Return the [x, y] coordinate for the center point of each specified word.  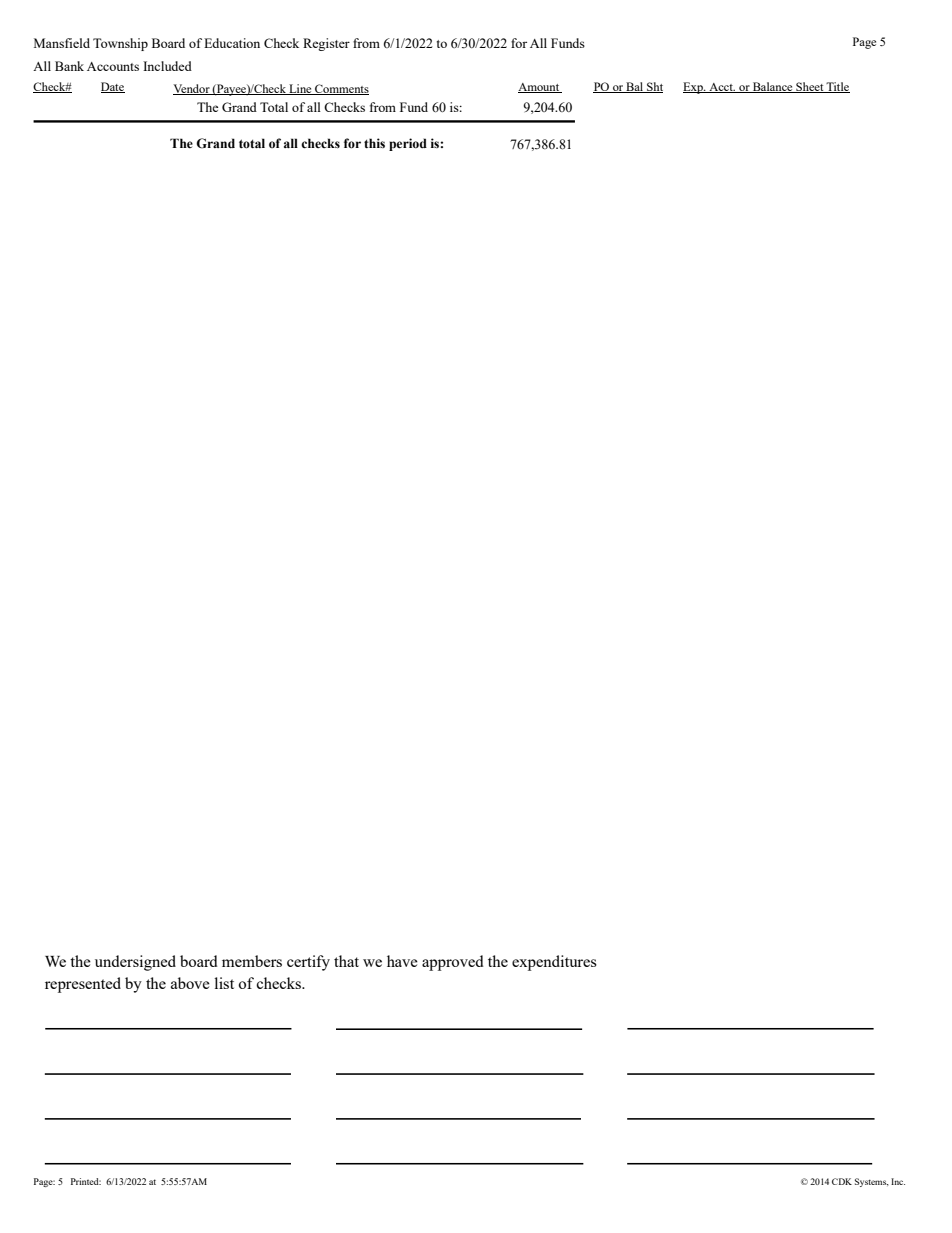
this [374, 143]
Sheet [810, 87]
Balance [773, 87]
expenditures [554, 963]
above [190, 983]
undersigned [135, 963]
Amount [540, 88]
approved [453, 963]
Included [167, 66]
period [408, 144]
